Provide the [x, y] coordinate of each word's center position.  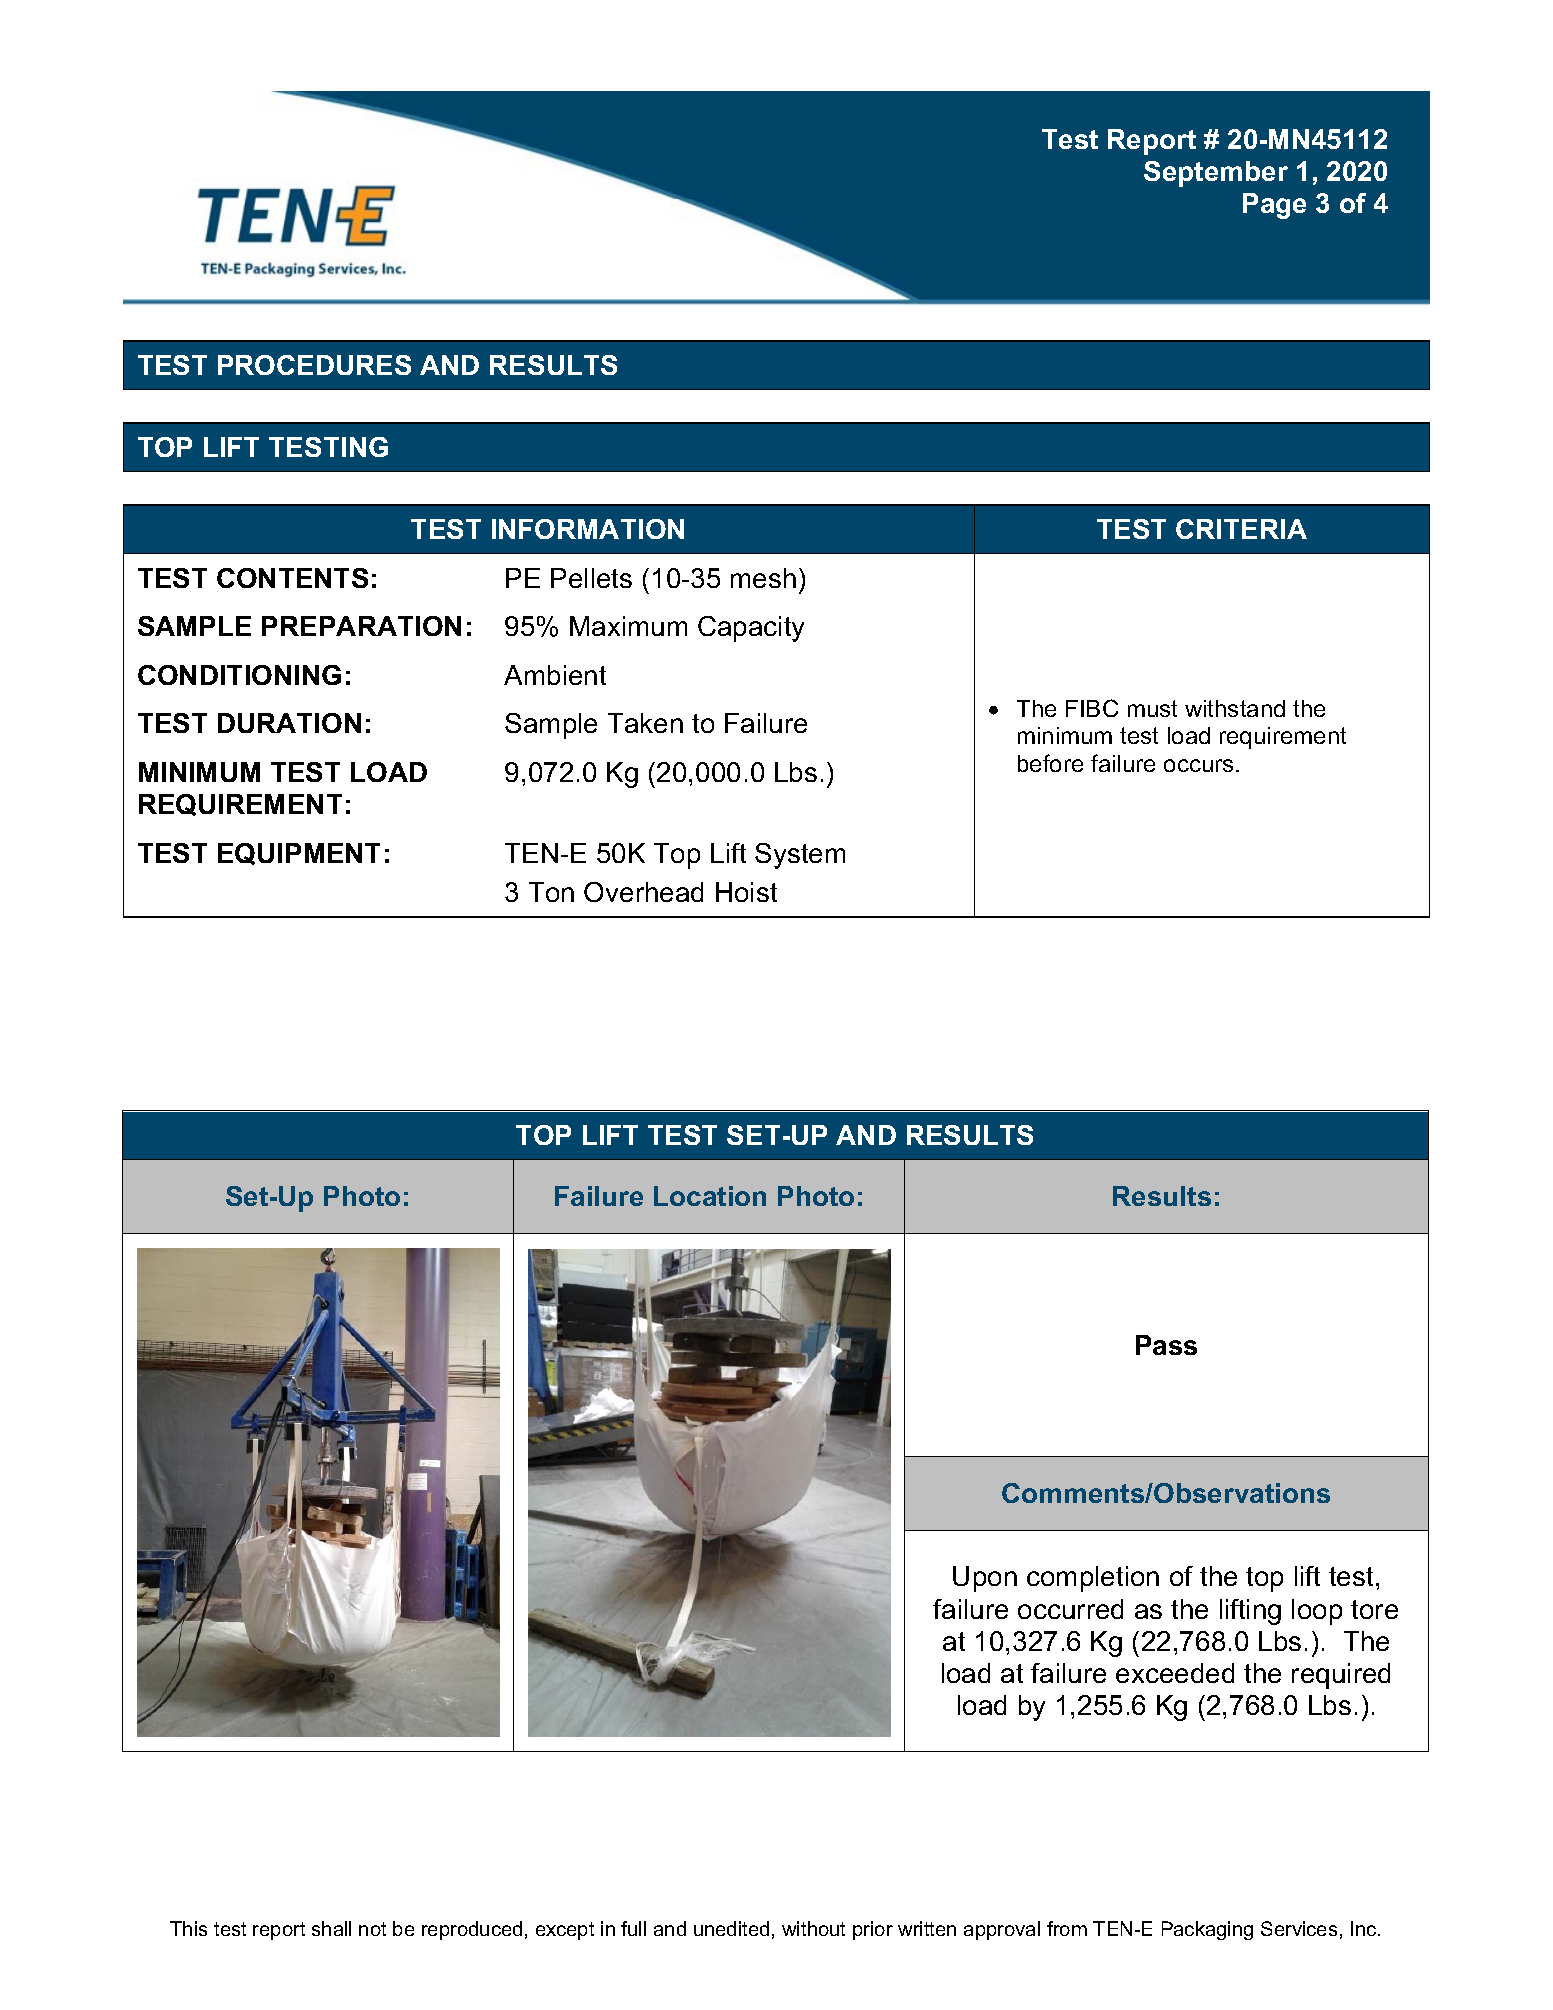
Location [710, 1196]
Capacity [751, 629]
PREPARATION [361, 626]
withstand [1235, 708]
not [372, 1929]
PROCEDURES [314, 365]
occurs [1198, 765]
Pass [1166, 1345]
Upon [985, 1579]
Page [1274, 206]
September [1216, 174]
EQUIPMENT [299, 854]
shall [331, 1928]
